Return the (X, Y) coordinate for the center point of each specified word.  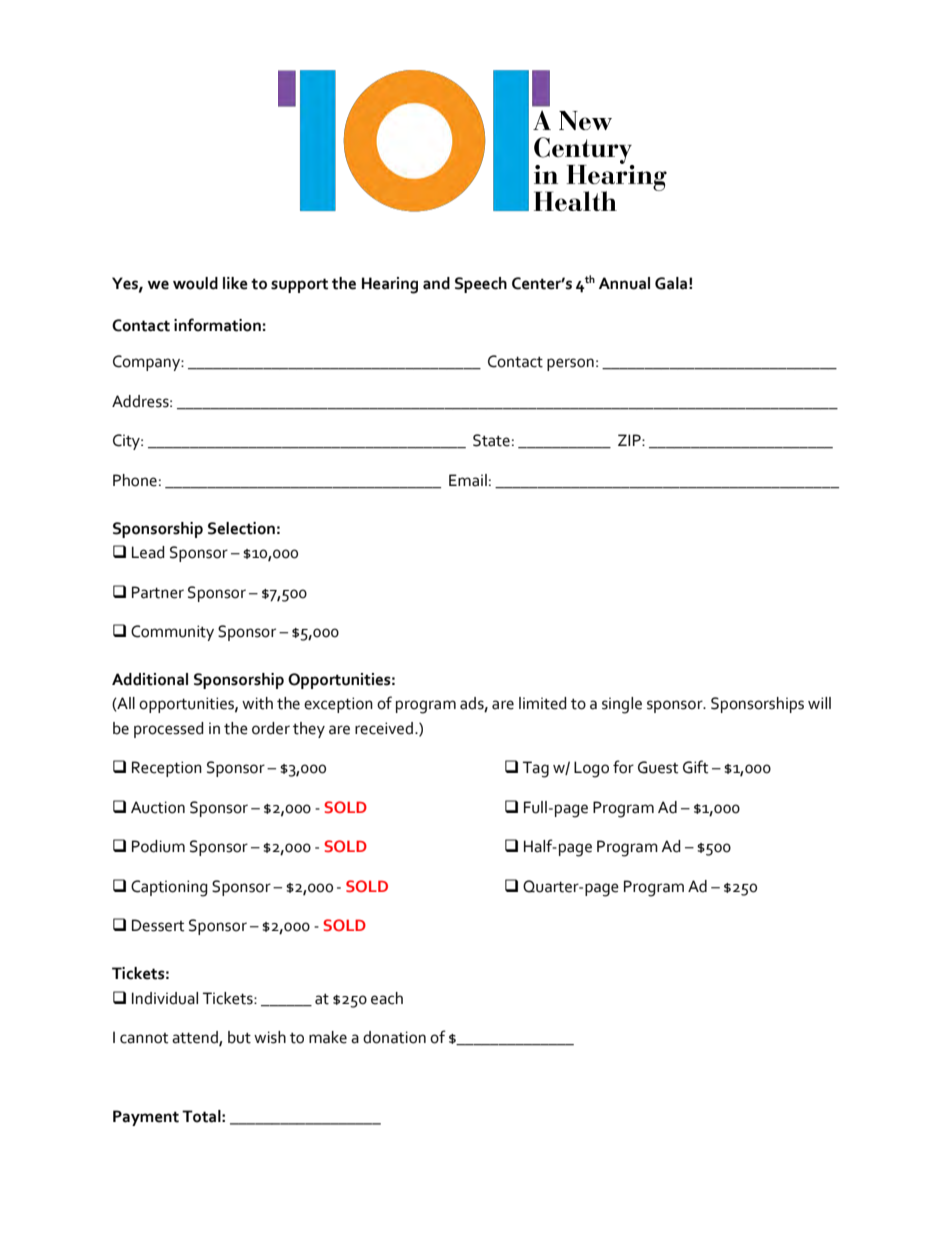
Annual (624, 283)
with (257, 703)
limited (543, 703)
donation (394, 1037)
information (217, 325)
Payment (146, 1118)
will (819, 703)
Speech (481, 285)
